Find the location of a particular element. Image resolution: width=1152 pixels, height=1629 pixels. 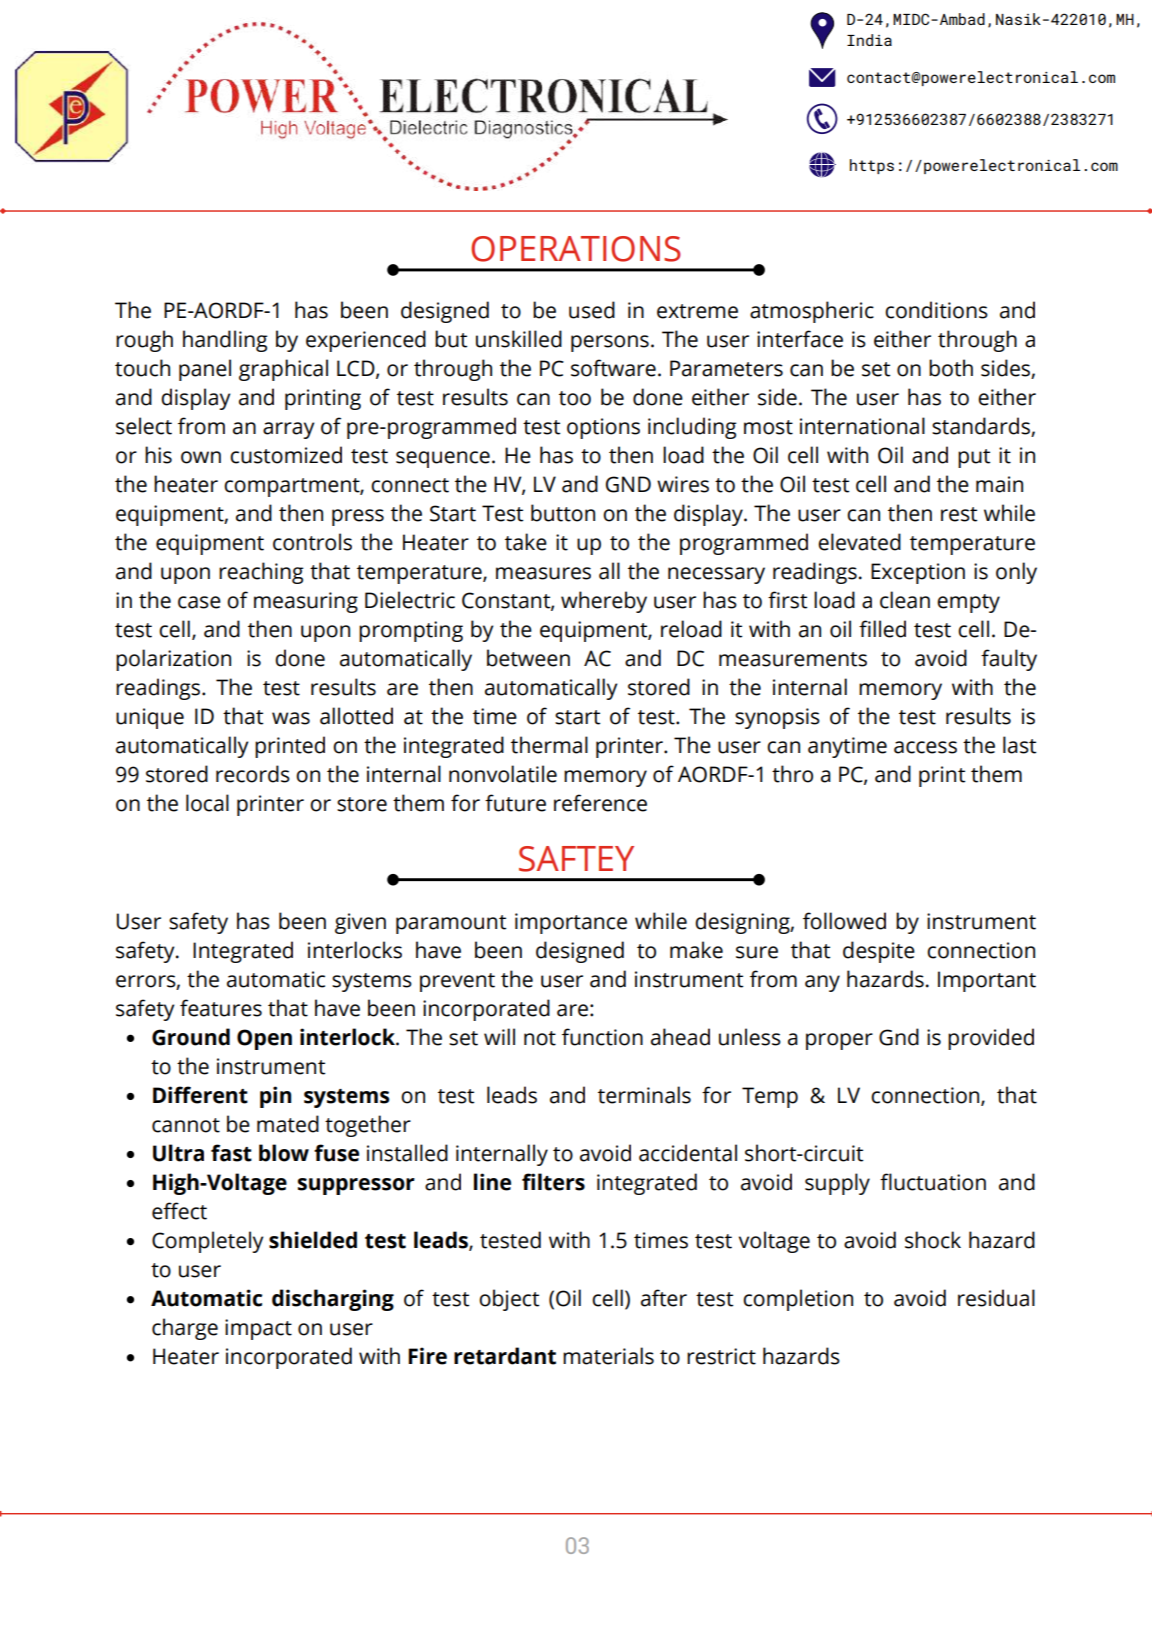

impact is located at coordinates (258, 1329).
